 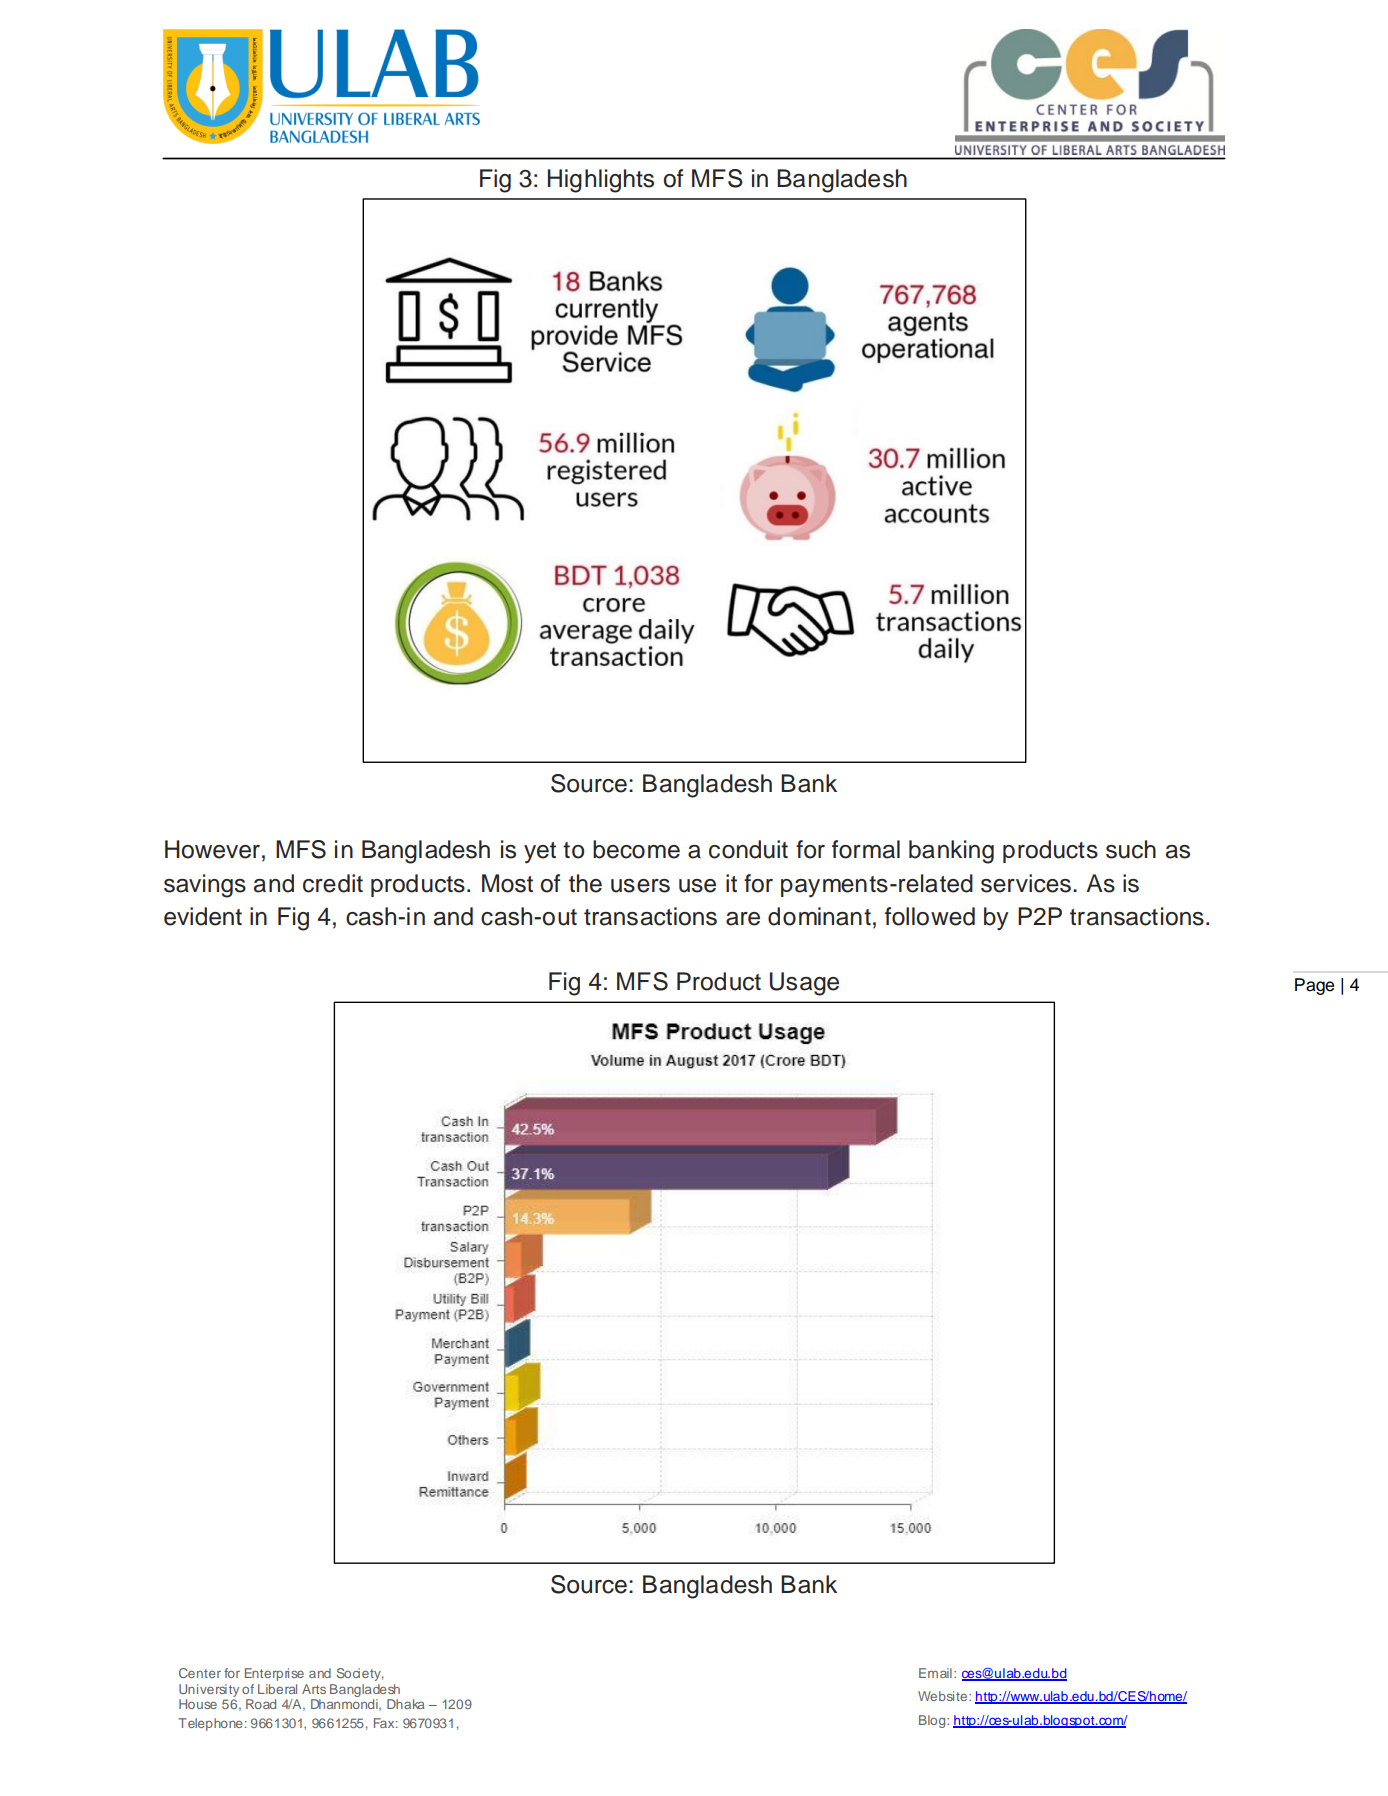 What do you see at coordinates (601, 181) in the document?
I see `Highlights` at bounding box center [601, 181].
